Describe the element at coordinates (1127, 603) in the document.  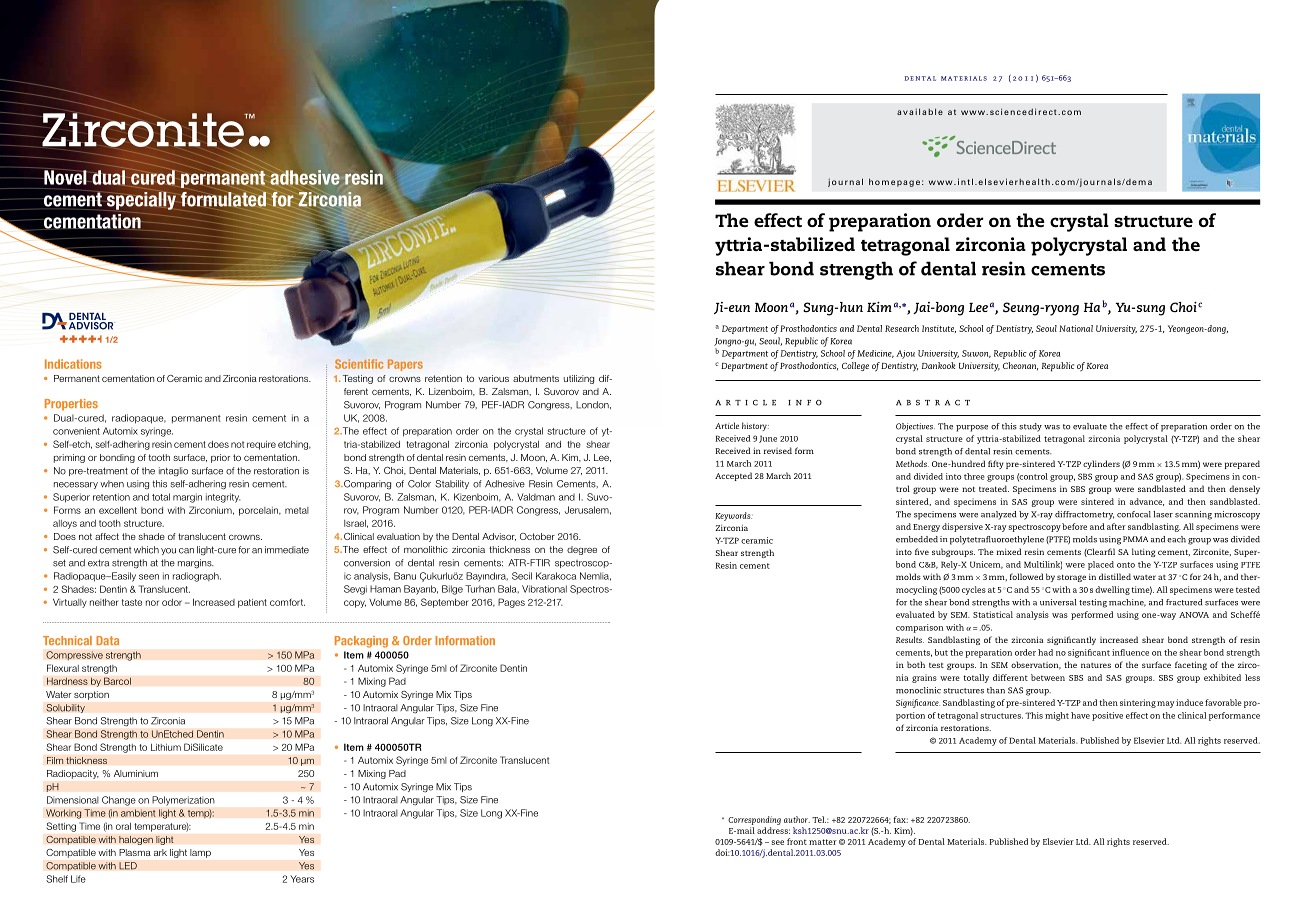
I see `machine` at that location.
